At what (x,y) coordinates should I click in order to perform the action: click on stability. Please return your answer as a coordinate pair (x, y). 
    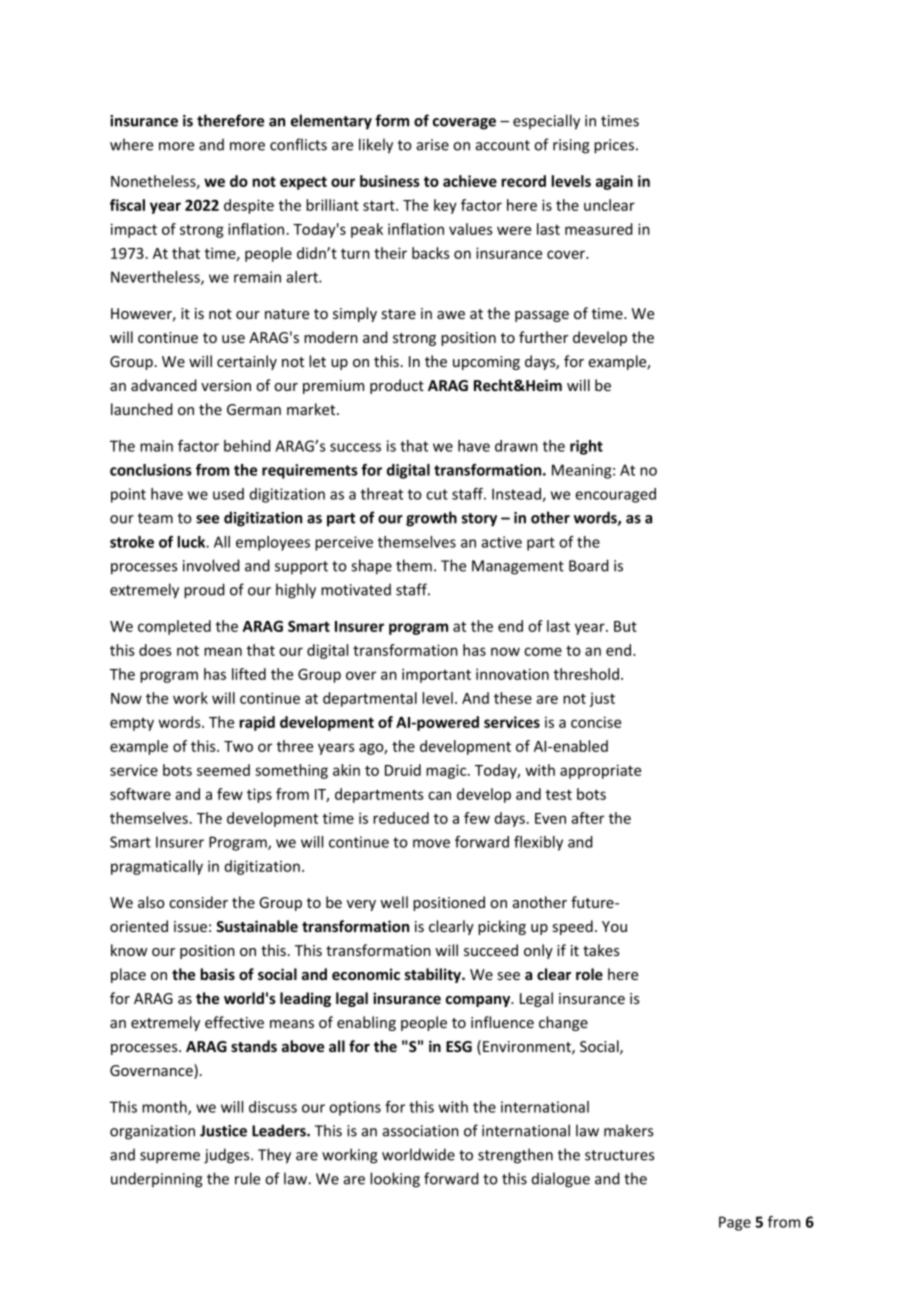
    Looking at the image, I should click on (434, 975).
